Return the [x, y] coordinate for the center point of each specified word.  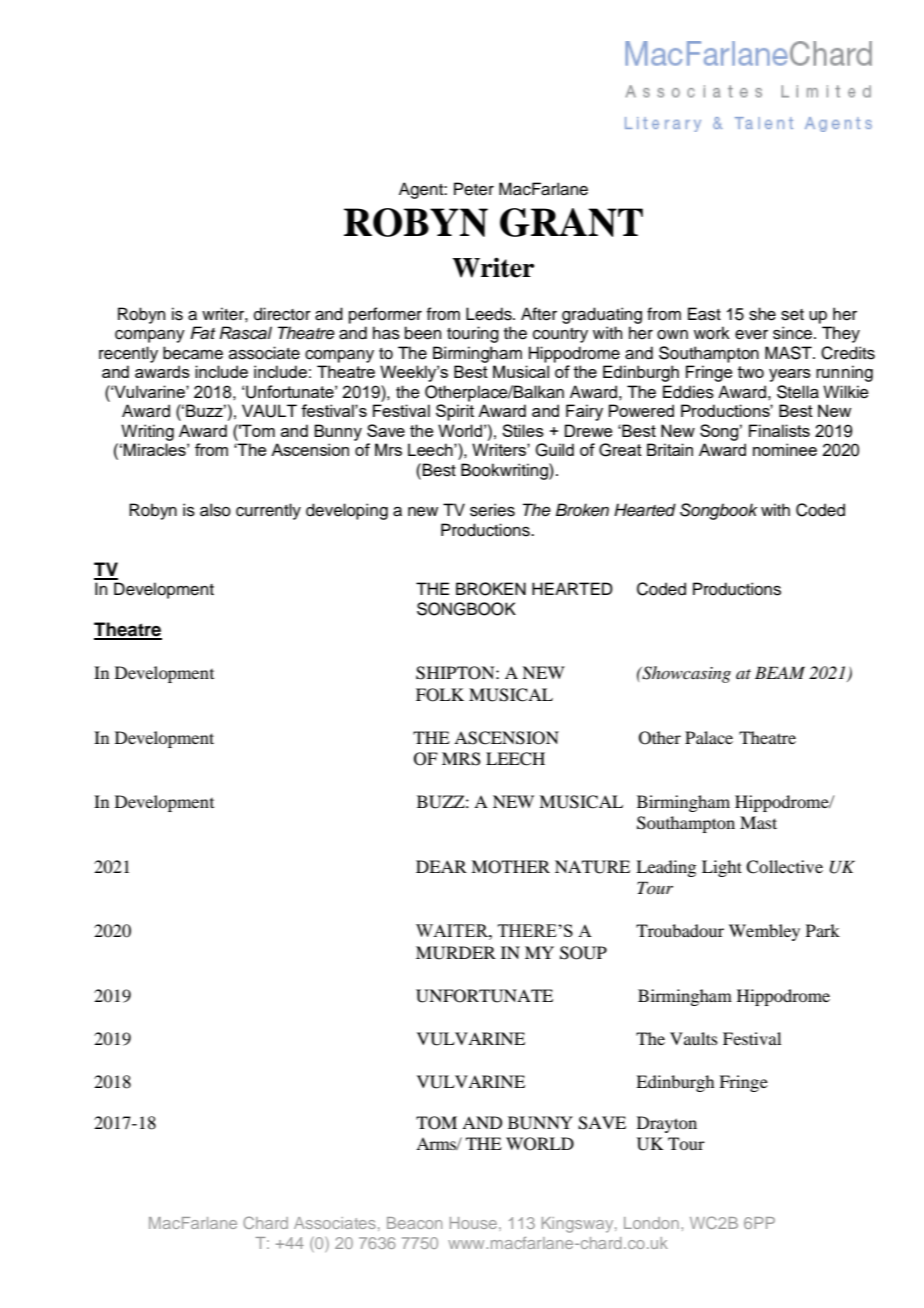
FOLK [440, 695]
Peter [474, 189]
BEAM [780, 672]
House [473, 1223]
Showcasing [685, 674]
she [762, 314]
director [282, 314]
